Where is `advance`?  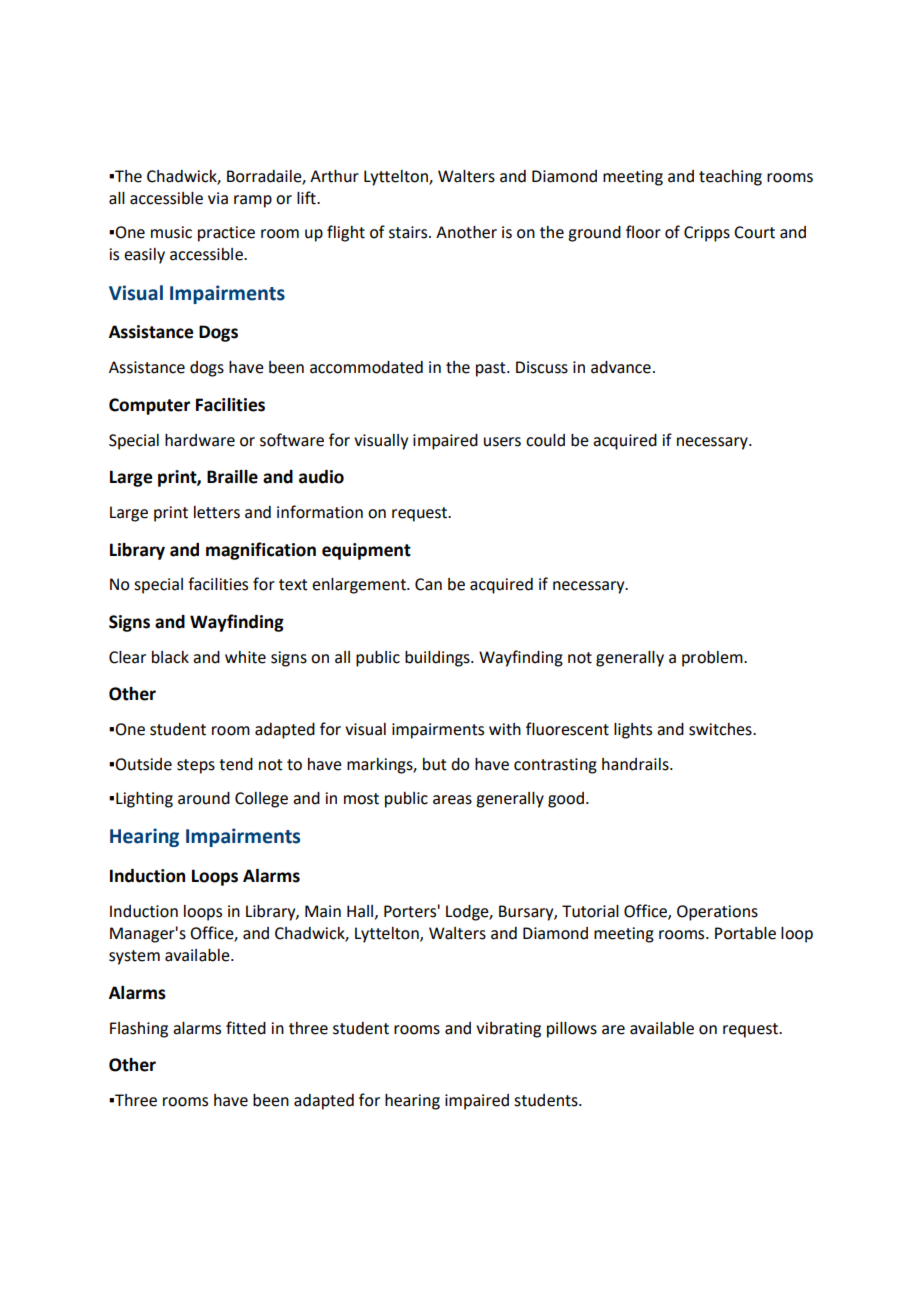
advance is located at coordinates (621, 367).
